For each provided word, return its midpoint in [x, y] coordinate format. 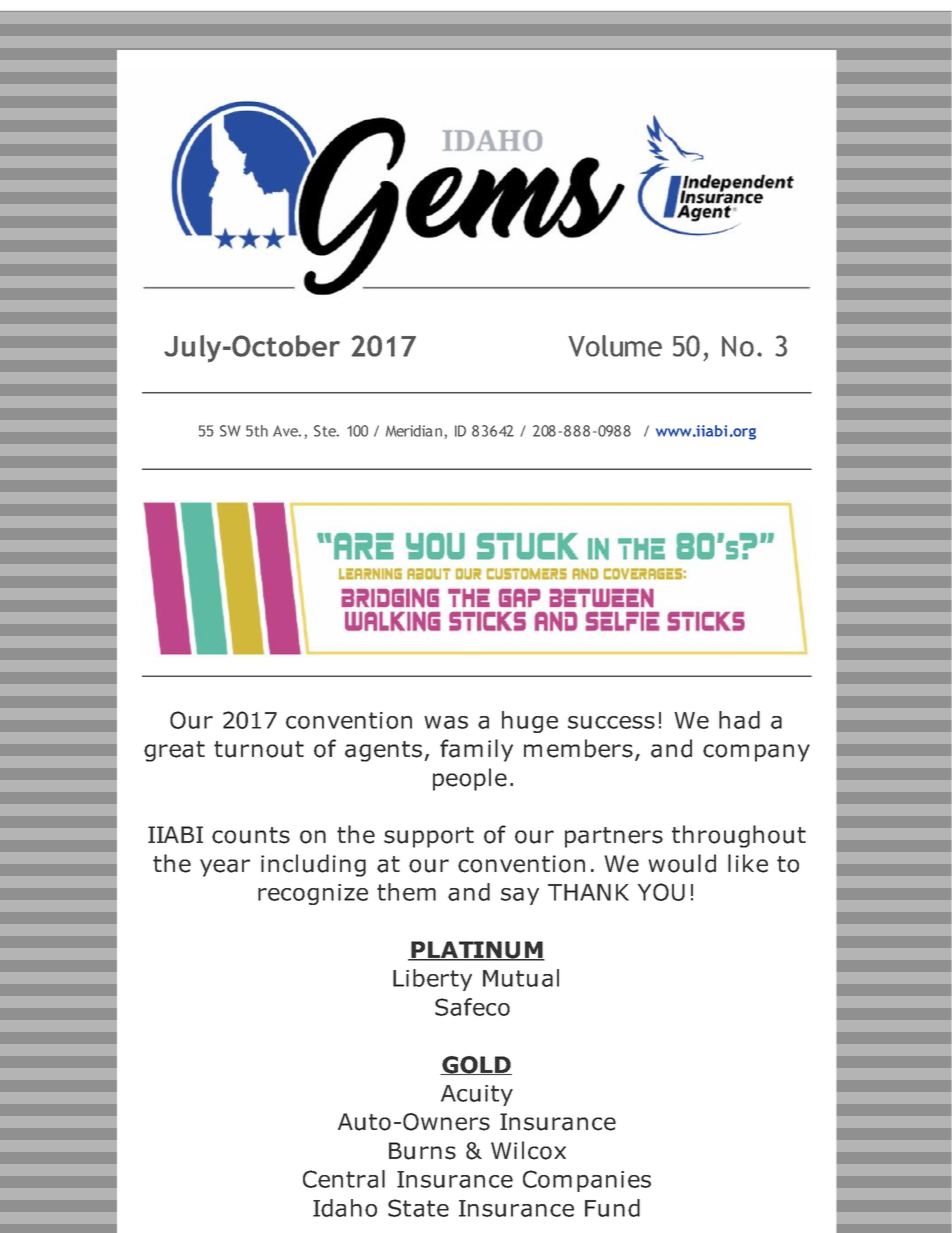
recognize [313, 894]
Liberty [432, 980]
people [470, 779]
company [756, 753]
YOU [661, 892]
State [418, 1208]
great [174, 751]
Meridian [414, 431]
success [611, 722]
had [739, 720]
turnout [259, 749]
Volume [615, 346]
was [446, 722]
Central [344, 1179]
